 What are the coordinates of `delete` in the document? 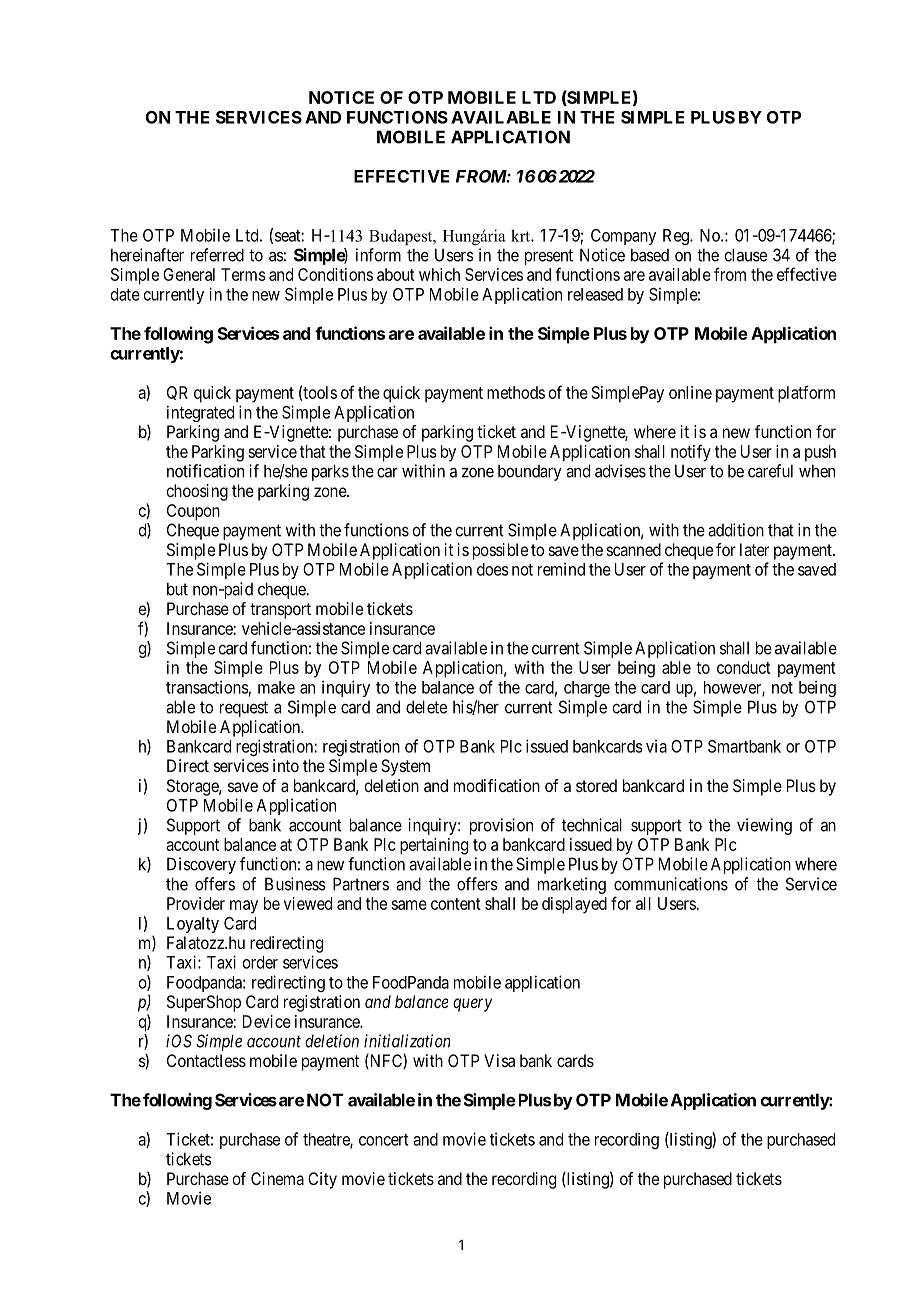 It's located at (426, 707).
